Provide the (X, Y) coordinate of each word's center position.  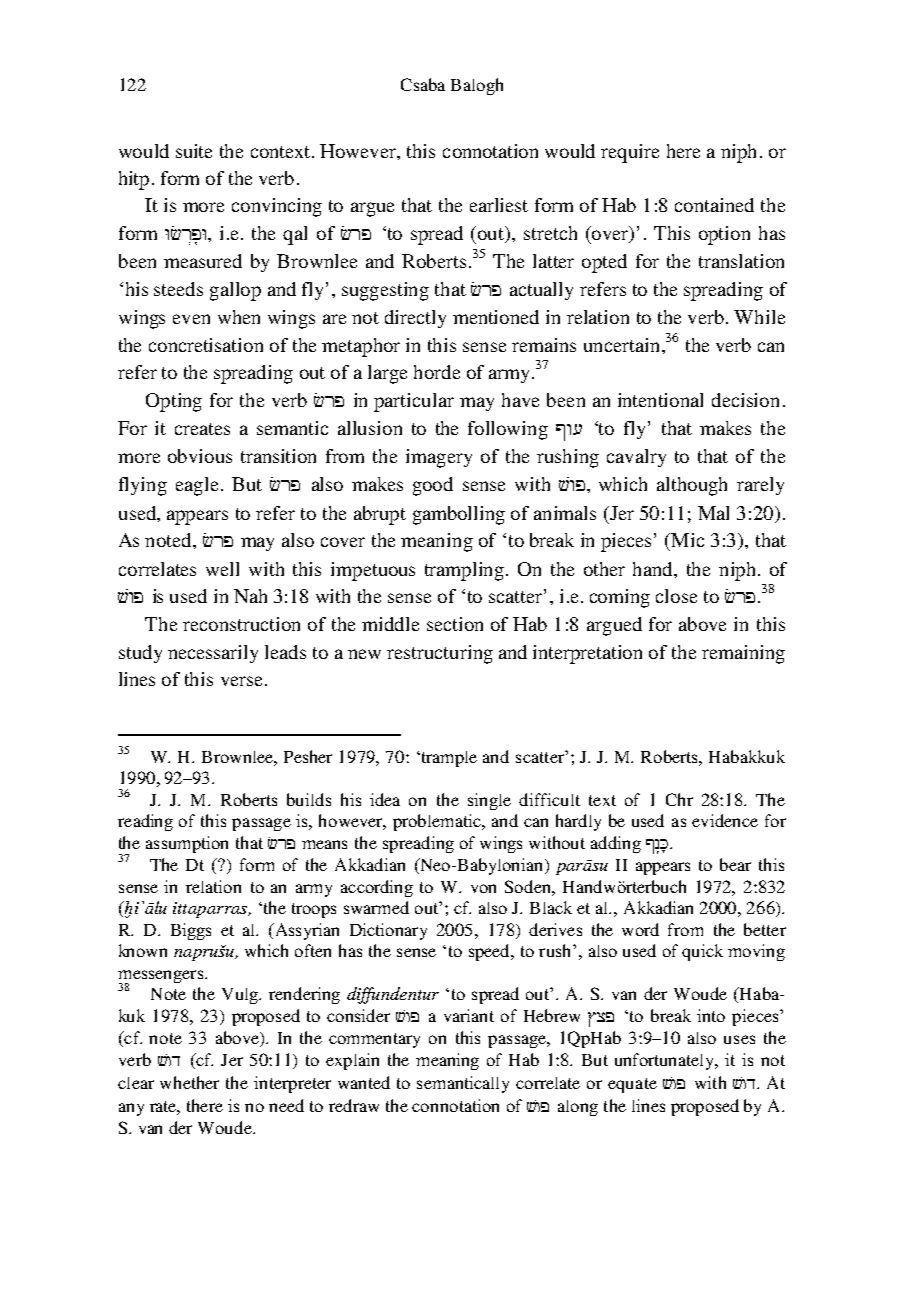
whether (189, 1082)
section (455, 624)
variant (469, 1015)
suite (194, 151)
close (676, 596)
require (630, 153)
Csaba (423, 84)
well (222, 569)
